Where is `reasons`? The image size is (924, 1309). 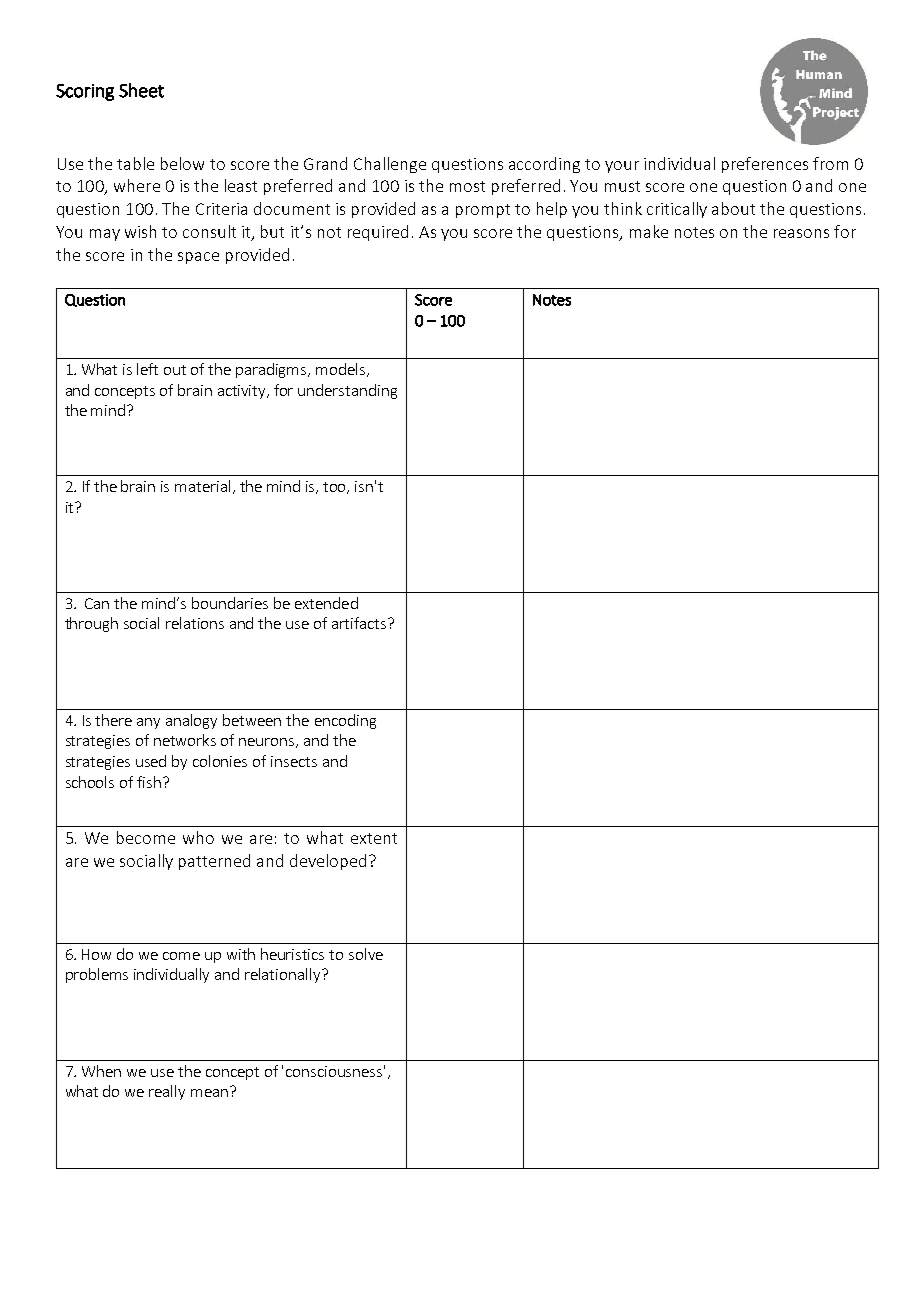 reasons is located at coordinates (801, 233).
